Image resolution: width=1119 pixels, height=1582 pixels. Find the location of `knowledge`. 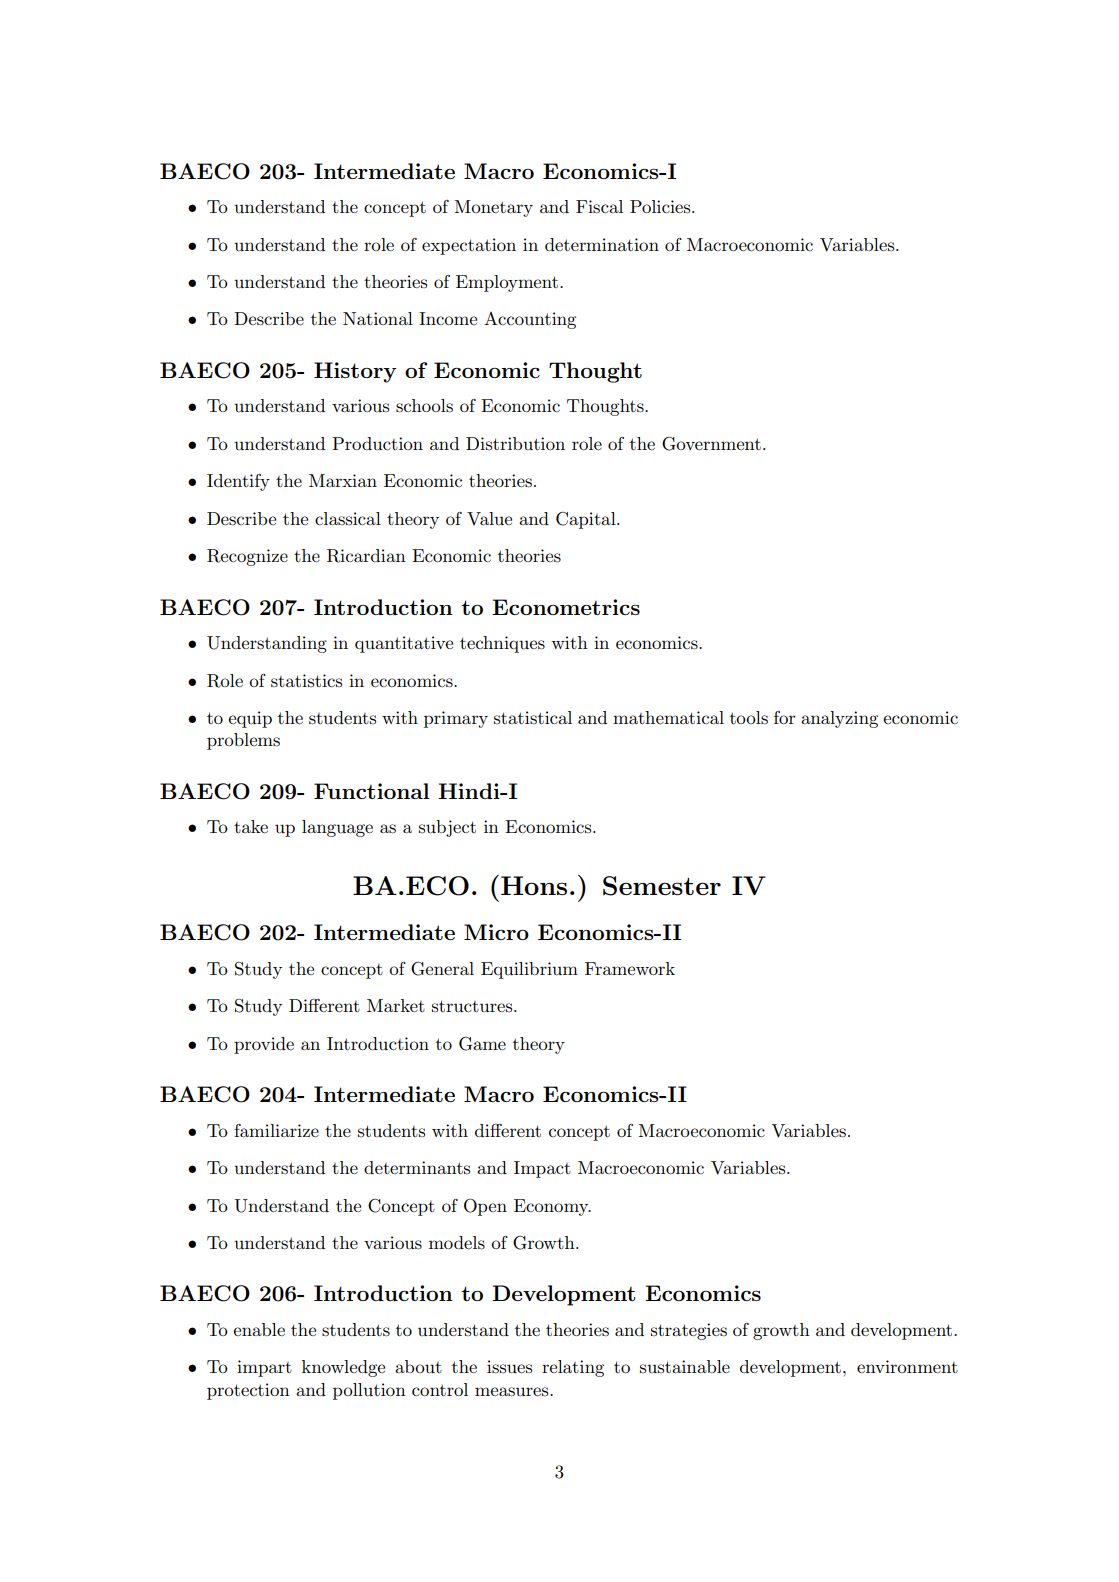

knowledge is located at coordinates (343, 1368).
